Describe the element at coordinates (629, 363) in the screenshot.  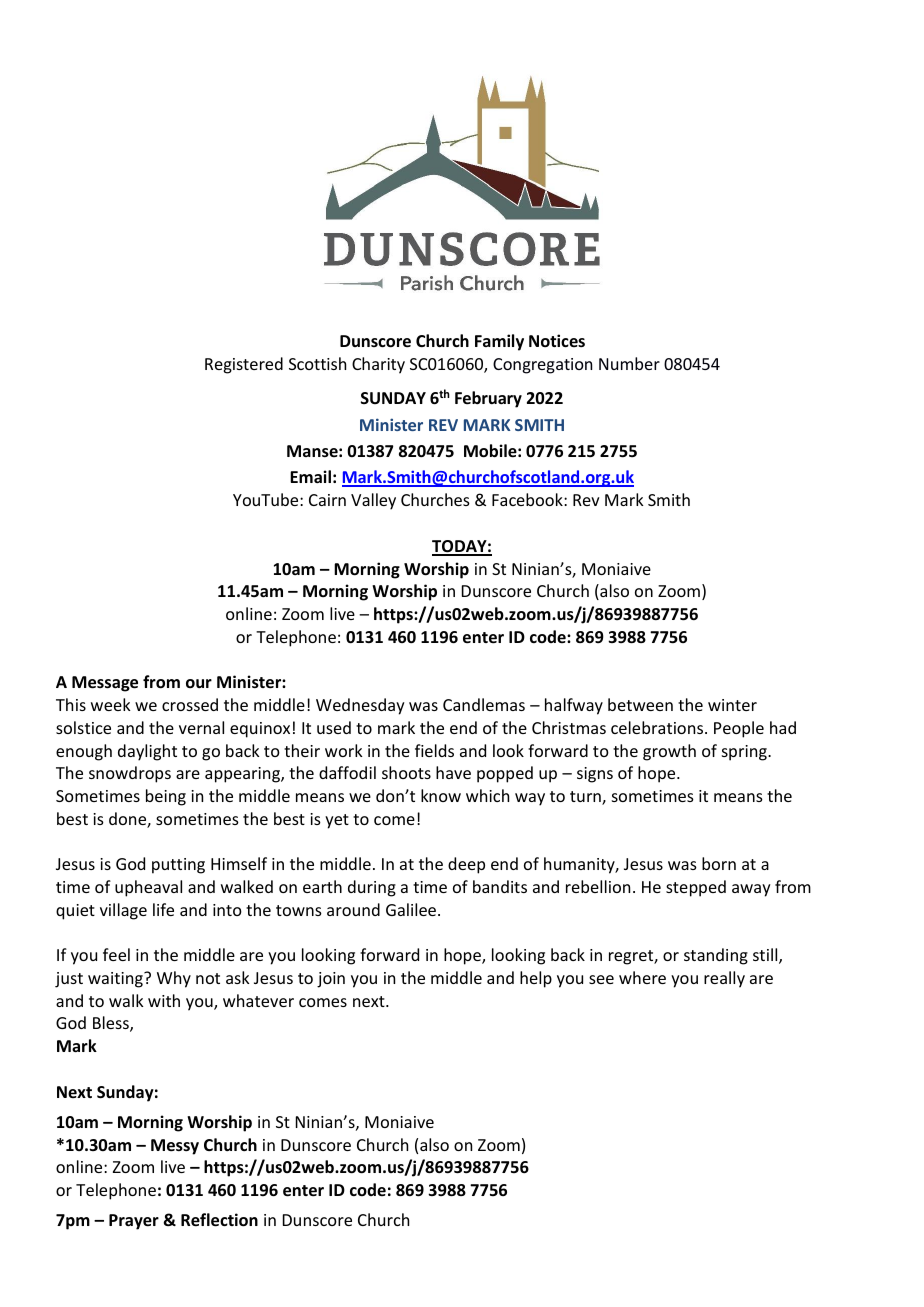
I see `Number` at that location.
